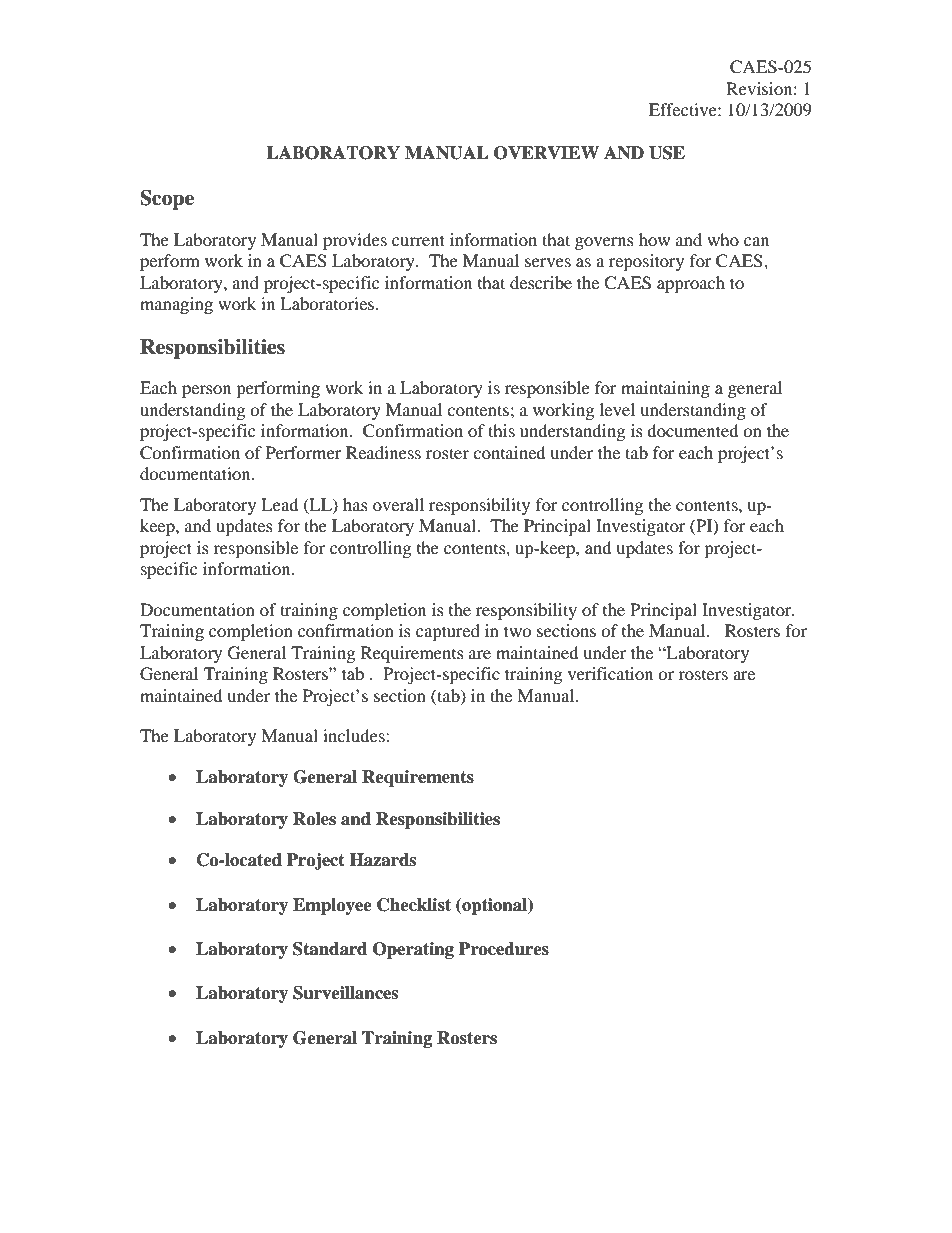  I want to click on captured, so click(448, 632).
